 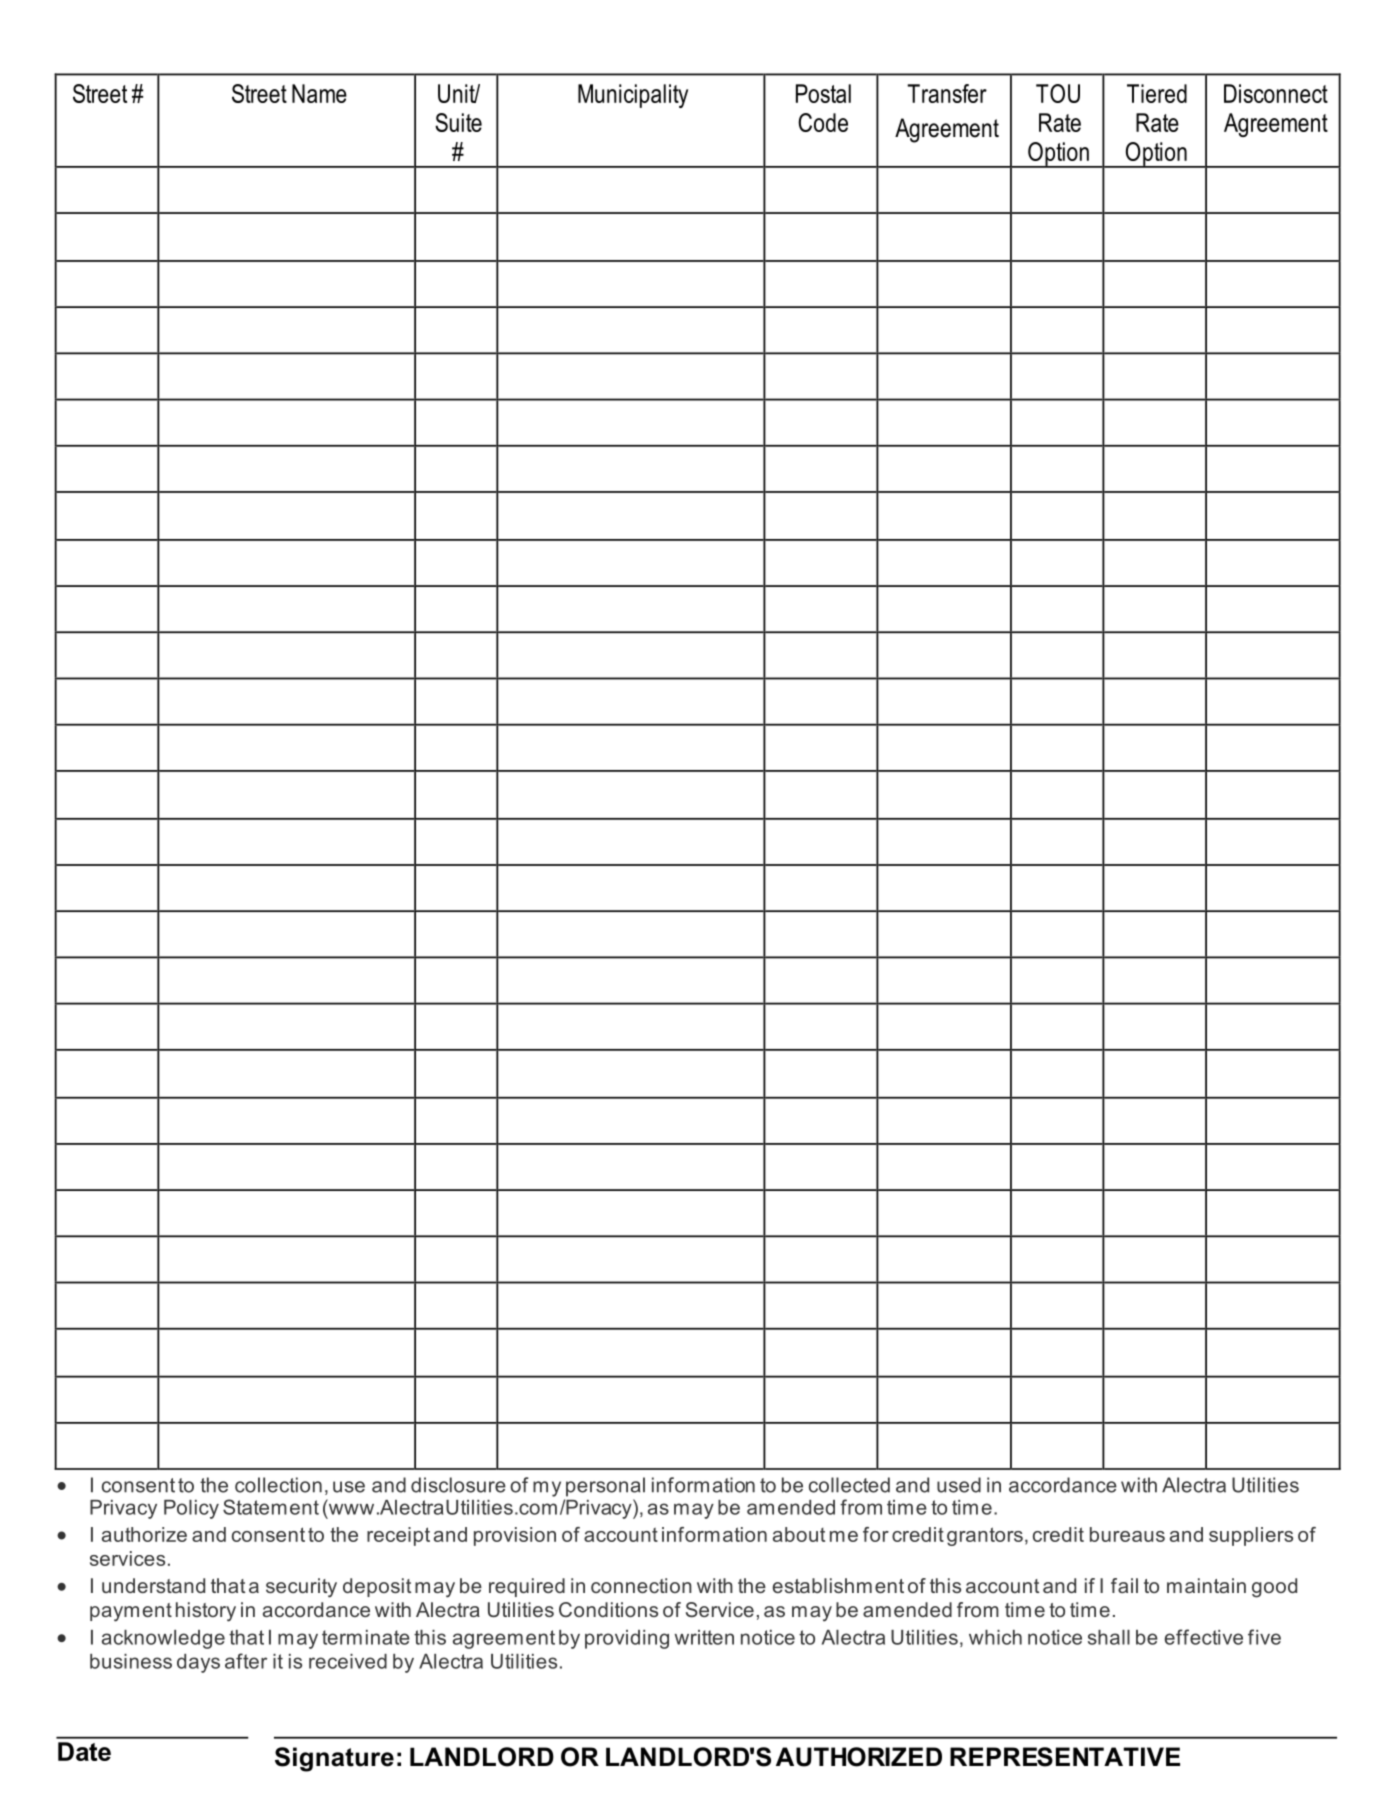 I want to click on Municipality, so click(x=633, y=96).
